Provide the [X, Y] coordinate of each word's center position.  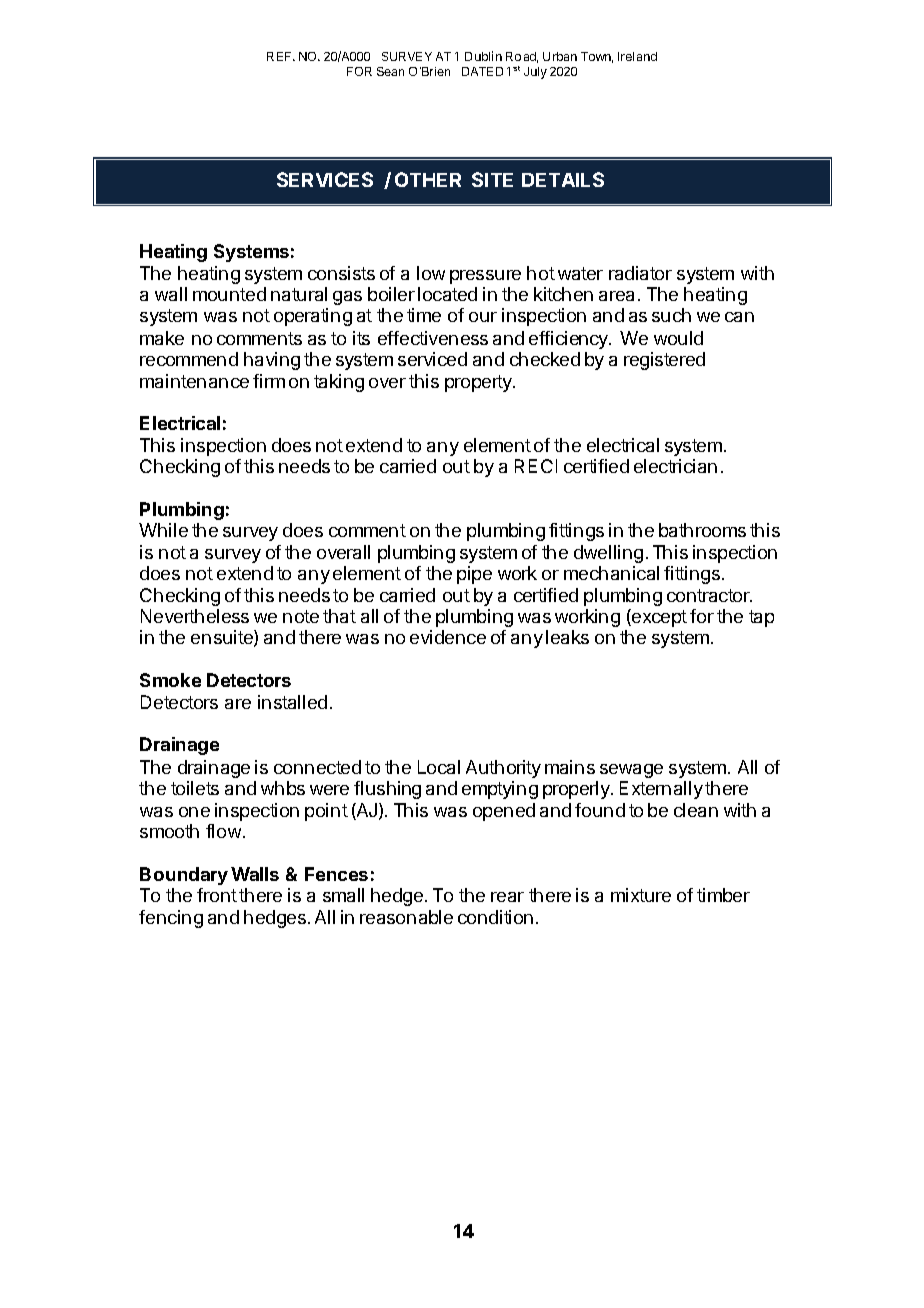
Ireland [637, 56]
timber [723, 895]
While [163, 530]
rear [507, 897]
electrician [675, 466]
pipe [474, 575]
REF [280, 56]
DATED [482, 71]
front [217, 895]
